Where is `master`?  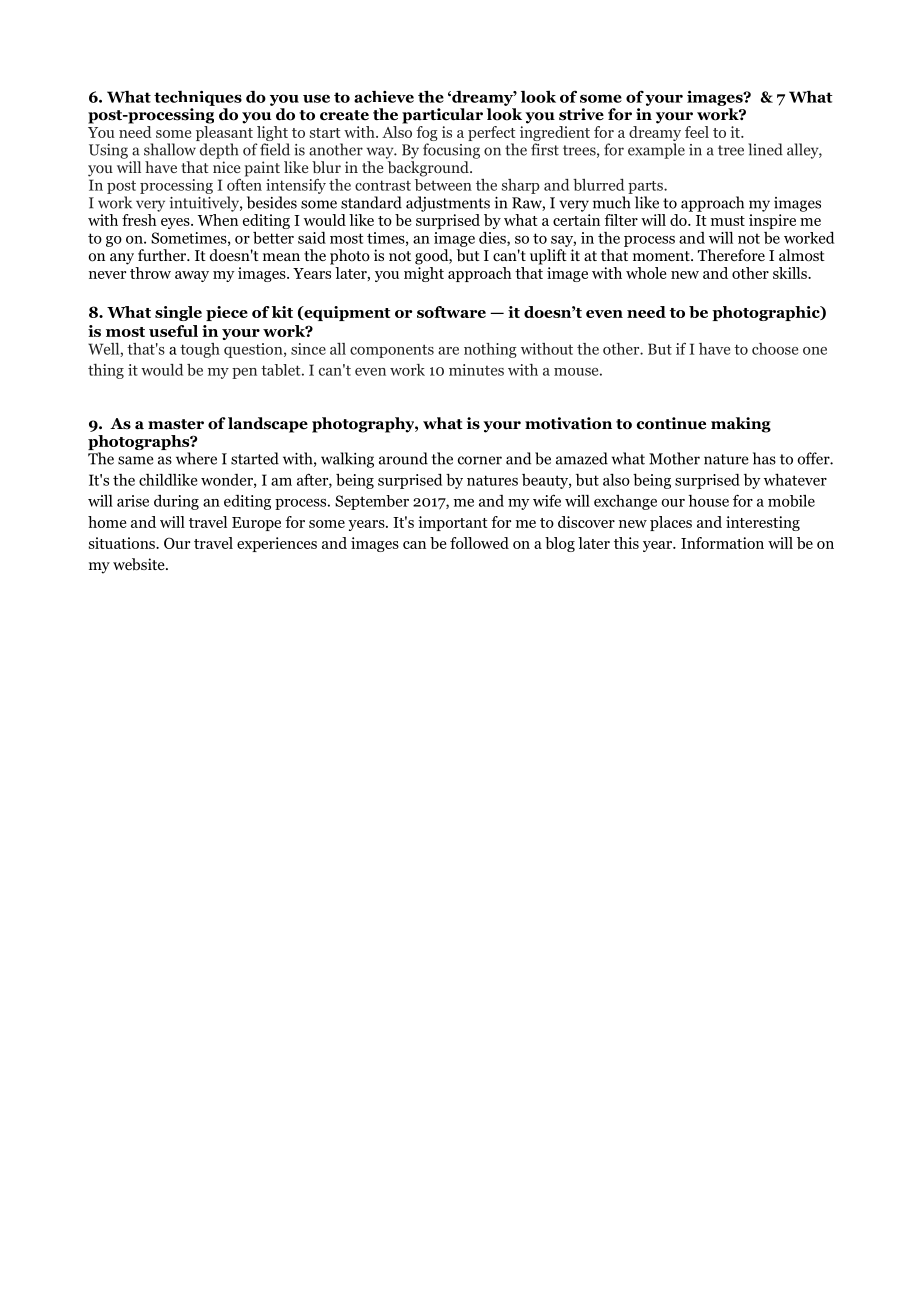 master is located at coordinates (176, 424).
